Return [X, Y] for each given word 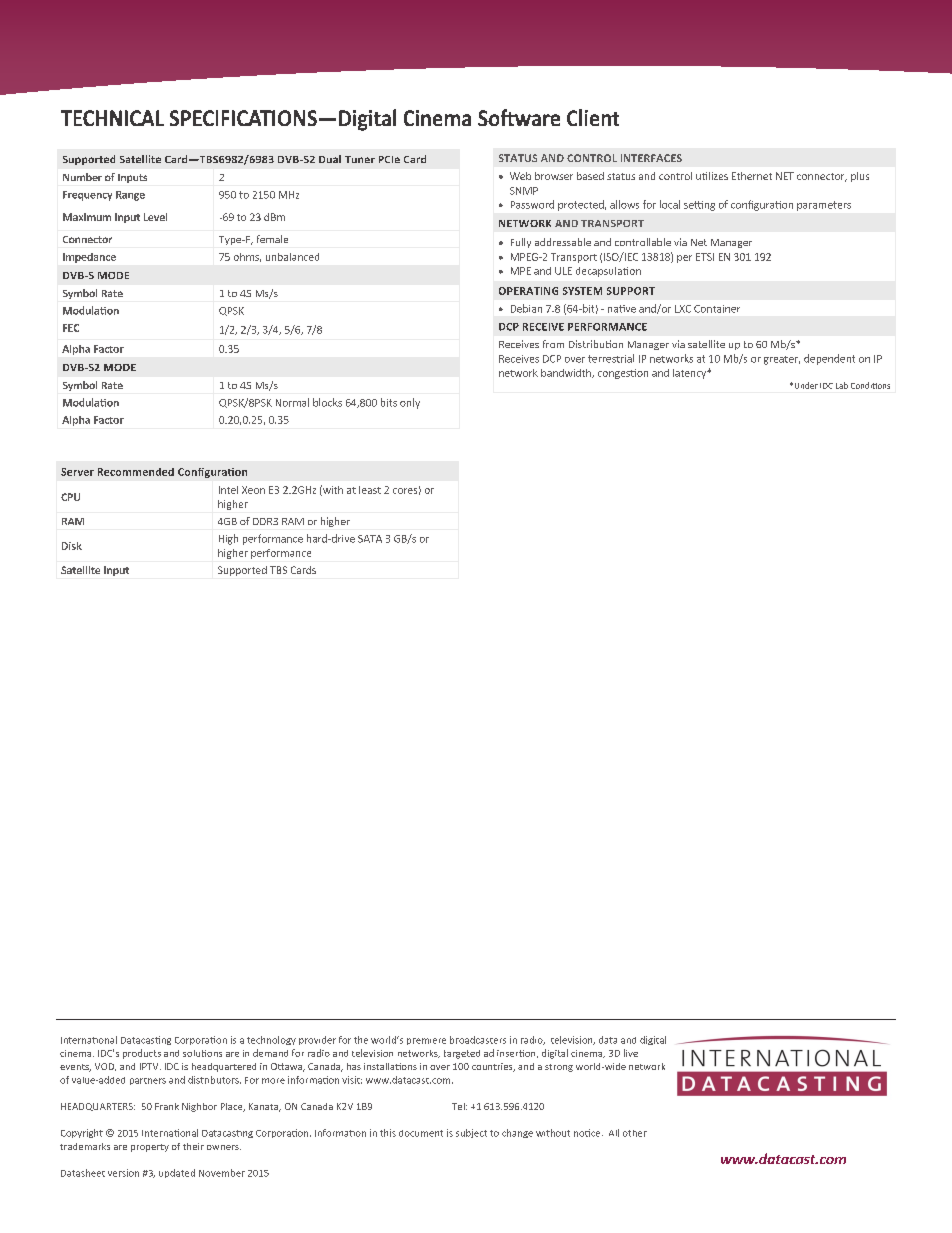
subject [471, 1133]
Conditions [870, 385]
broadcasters [478, 1040]
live [631, 1053]
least [370, 490]
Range [130, 196]
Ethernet [752, 176]
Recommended [136, 472]
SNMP [524, 191]
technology [271, 1040]
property [150, 1148]
